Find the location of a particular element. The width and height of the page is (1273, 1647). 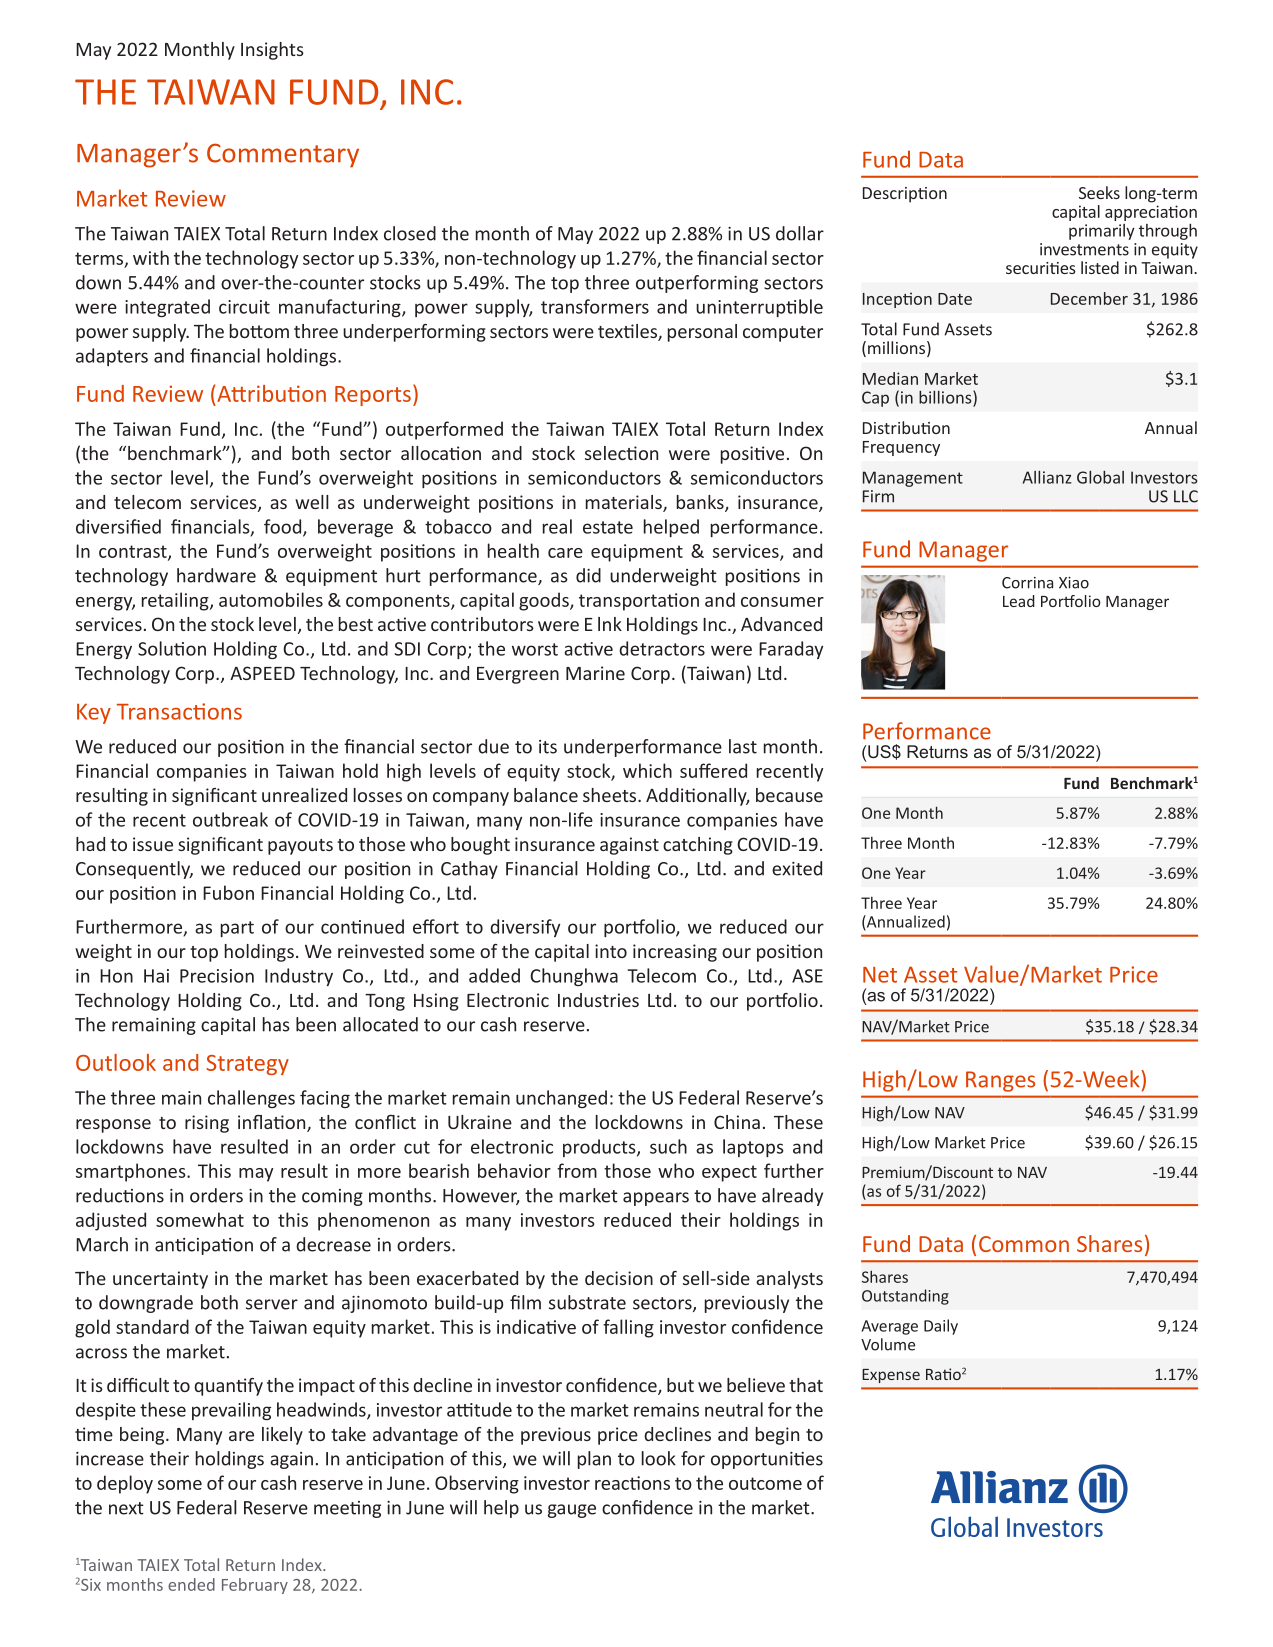

Insights is located at coordinates (272, 51).
